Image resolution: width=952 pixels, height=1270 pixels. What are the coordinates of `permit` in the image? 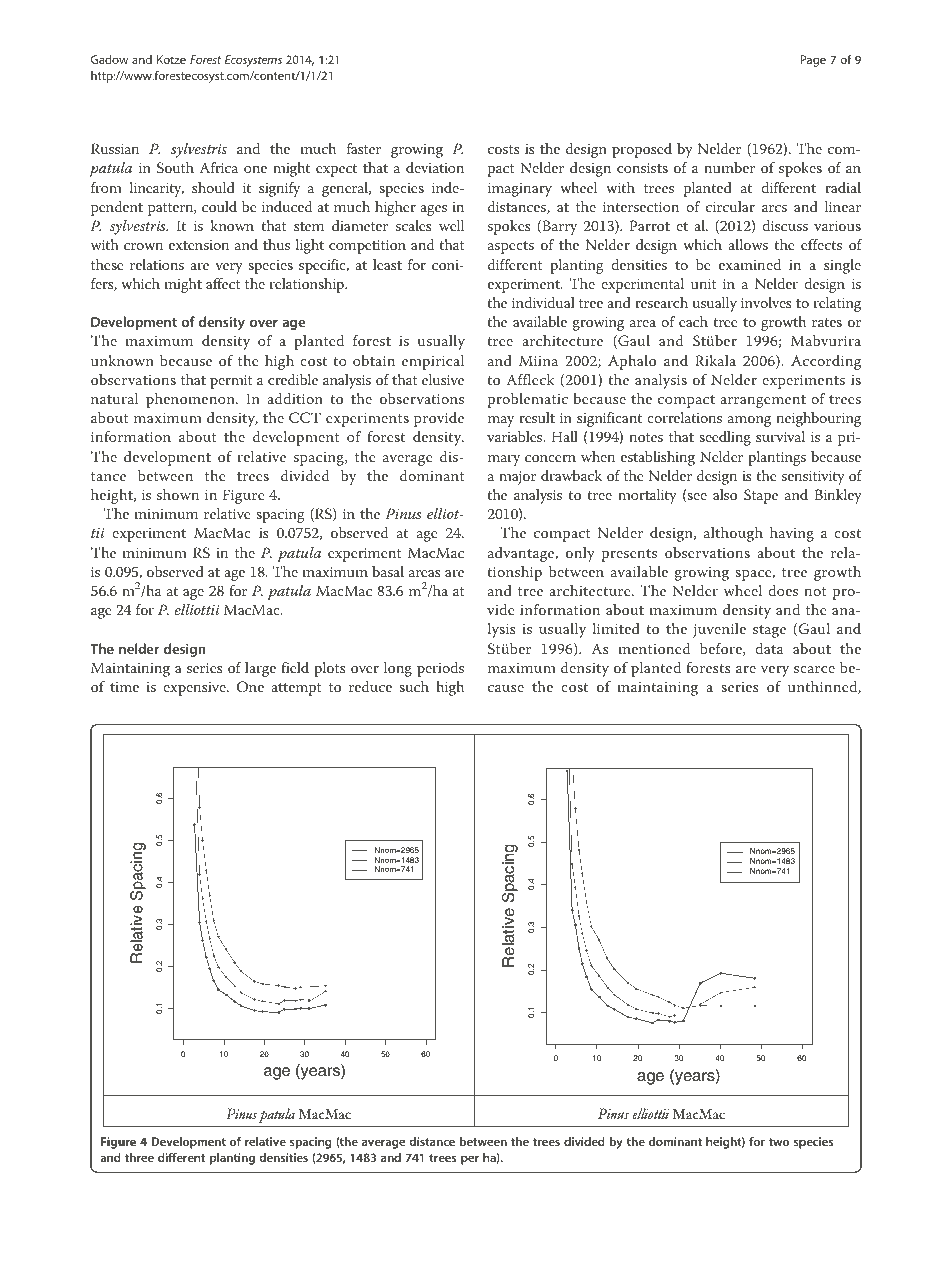 It's located at (231, 382).
